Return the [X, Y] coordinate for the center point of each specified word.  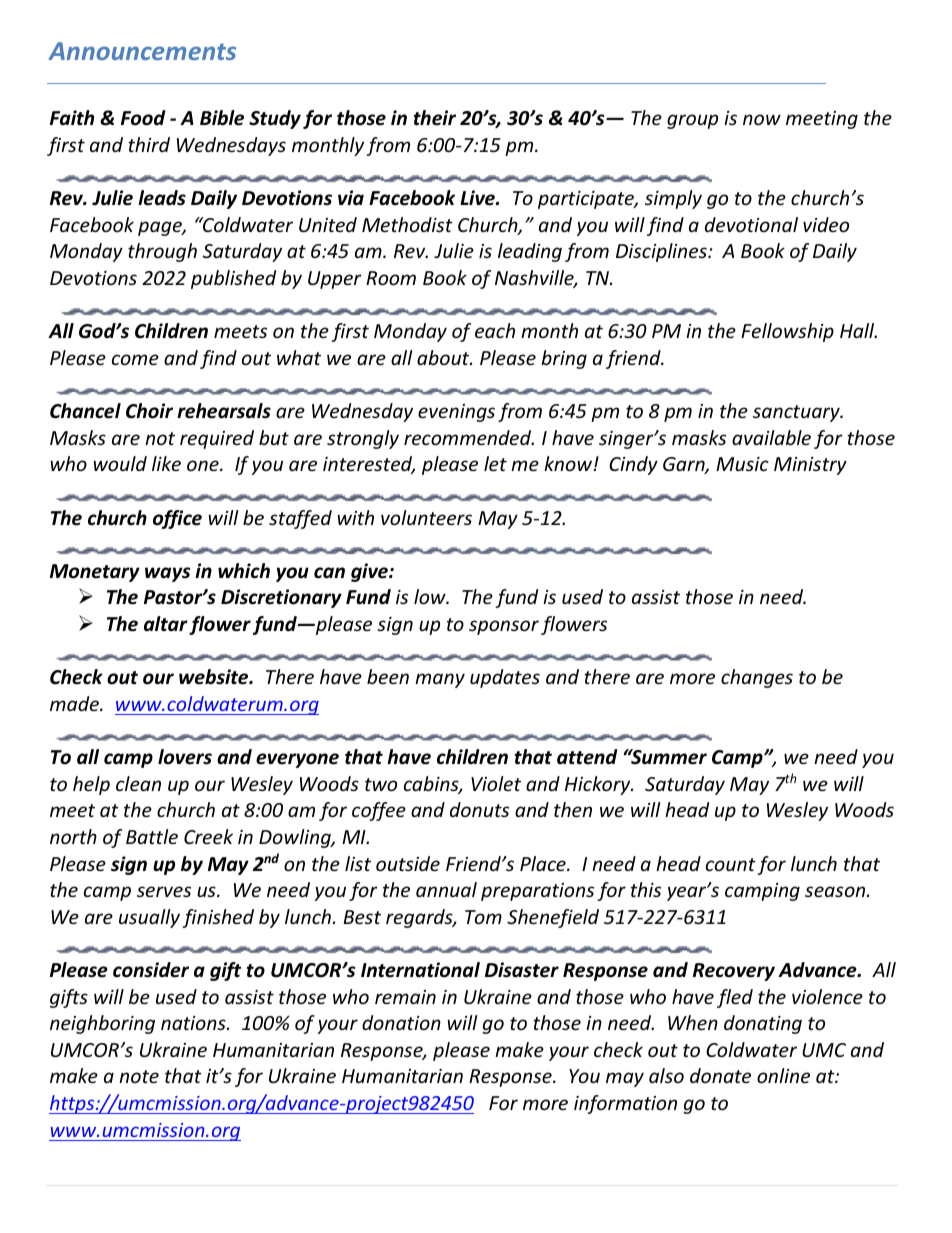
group [692, 121]
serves [164, 891]
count [731, 864]
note [139, 1076]
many [440, 680]
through [162, 252]
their [434, 118]
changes [757, 678]
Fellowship [787, 332]
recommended [469, 437]
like [166, 463]
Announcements [142, 51]
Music [742, 464]
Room [391, 278]
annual [446, 889]
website [215, 677]
